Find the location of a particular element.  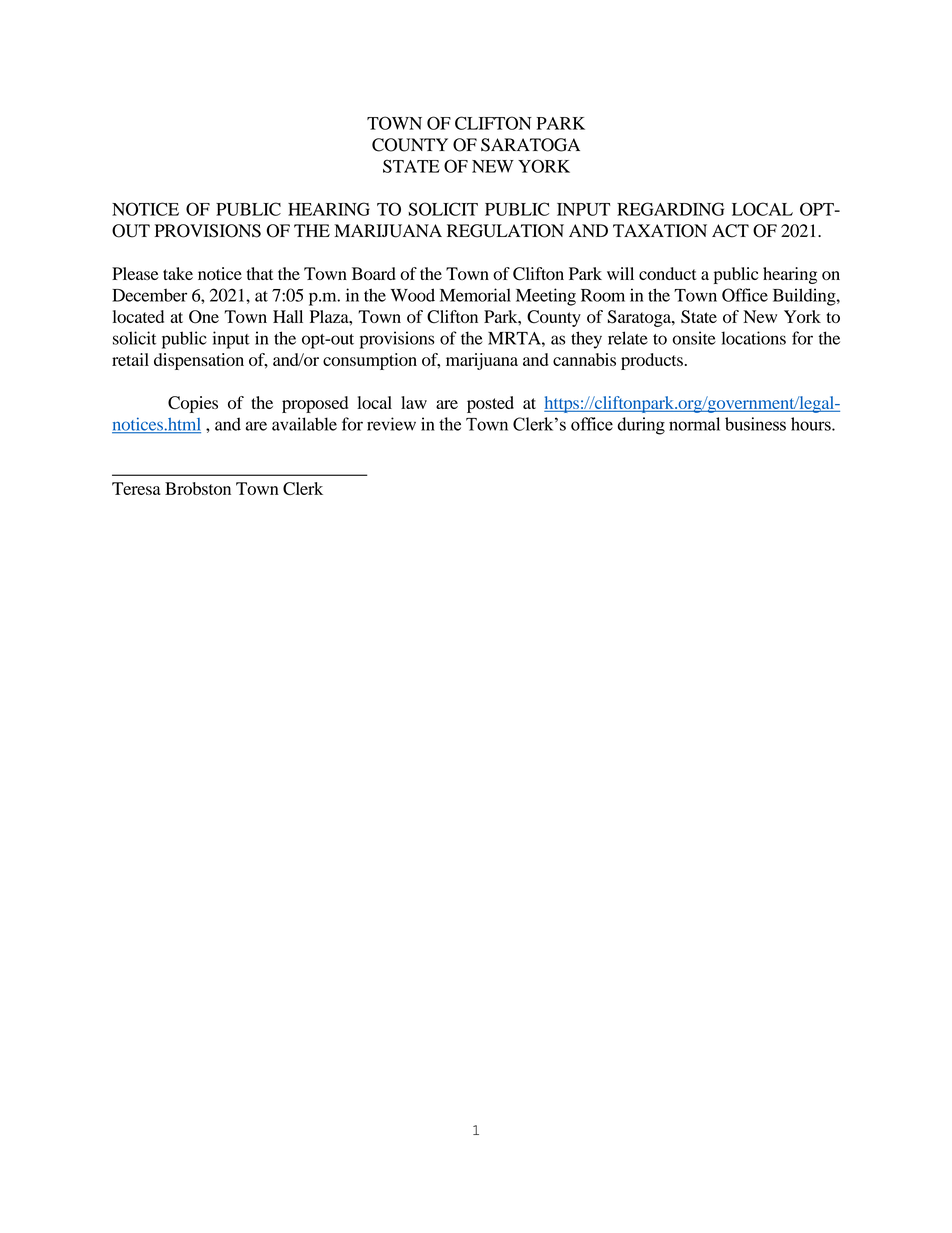

consumption is located at coordinates (370, 361).
